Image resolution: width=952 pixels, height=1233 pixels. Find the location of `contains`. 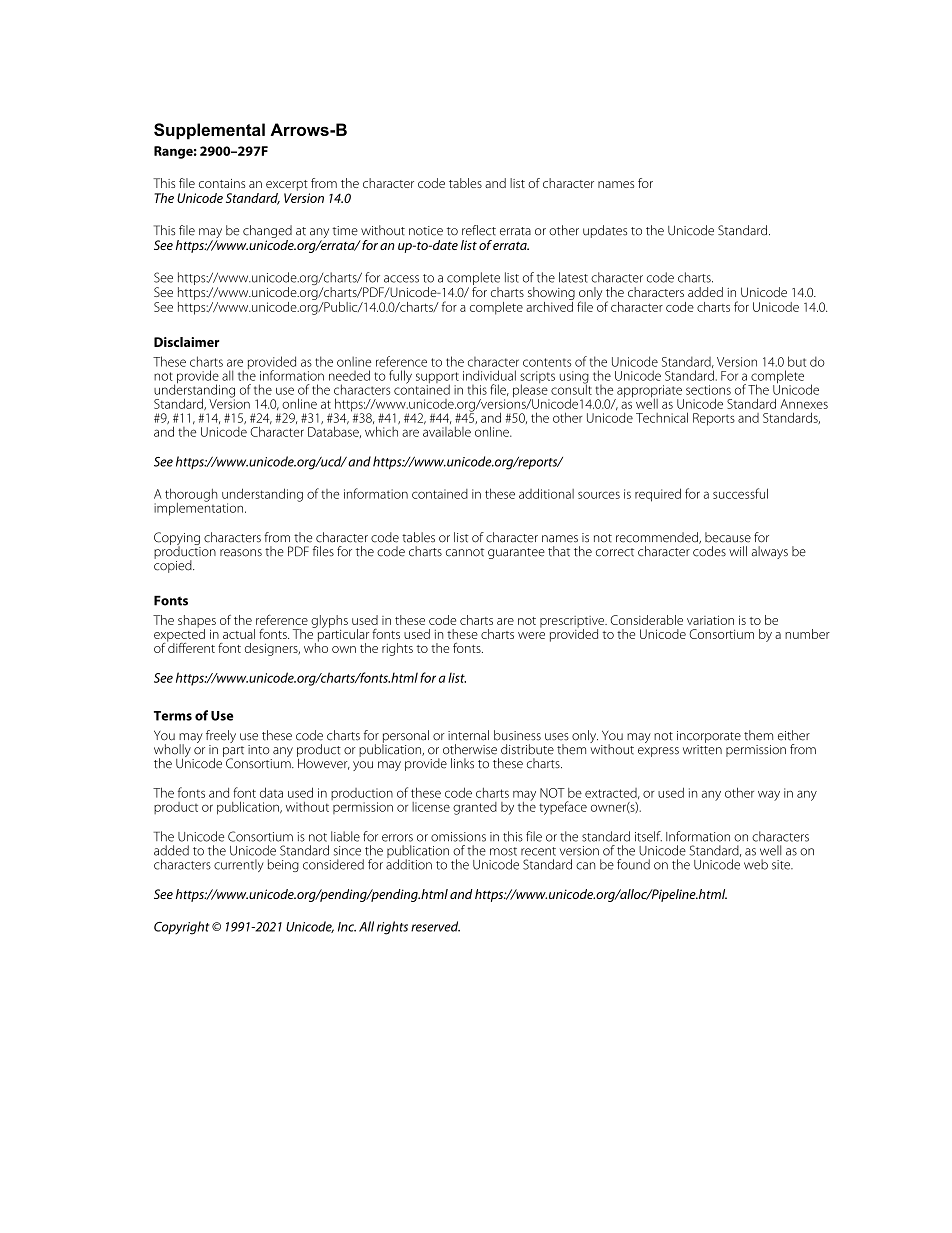

contains is located at coordinates (222, 183).
